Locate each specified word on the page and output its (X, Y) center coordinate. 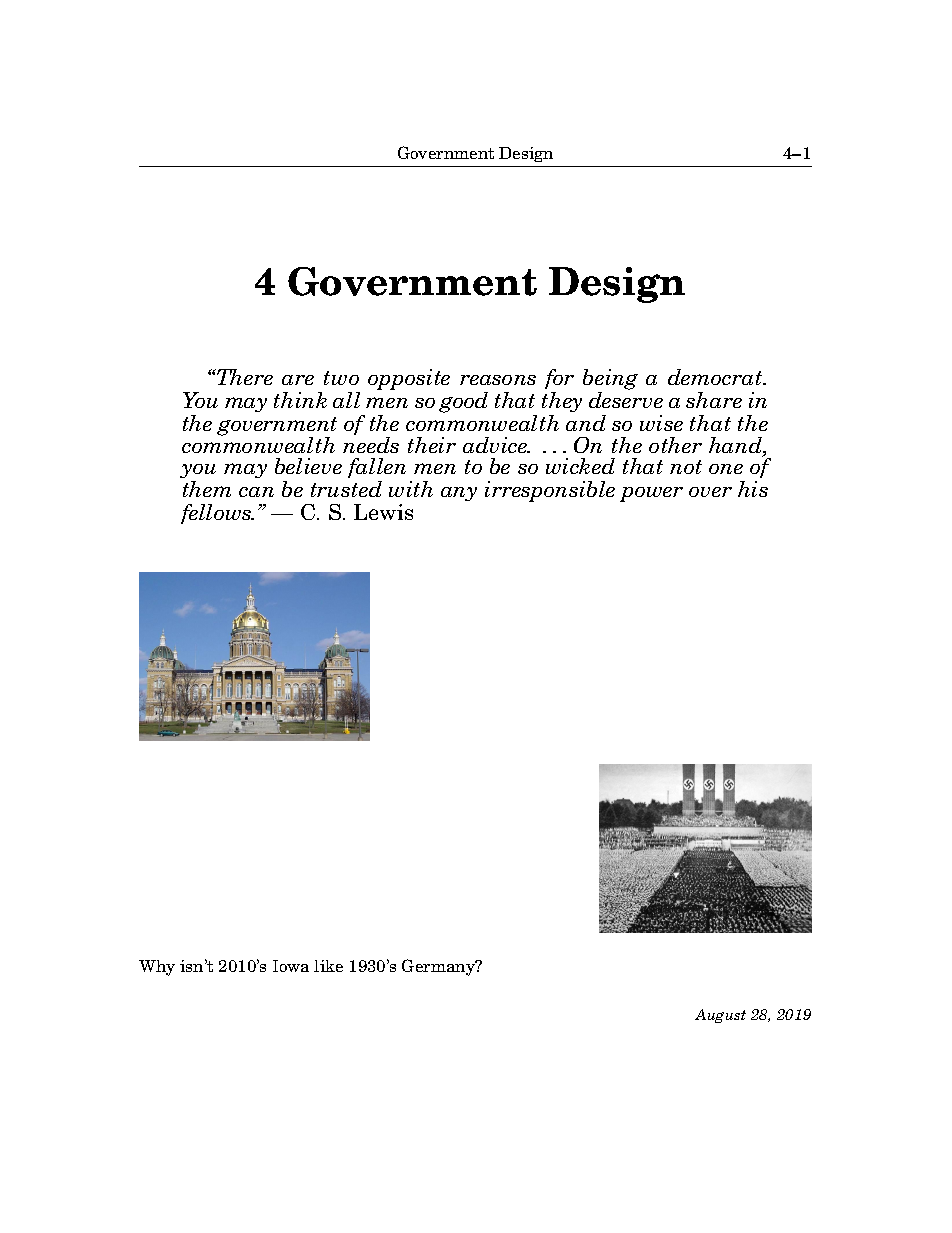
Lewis (383, 512)
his (753, 489)
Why (157, 968)
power (651, 494)
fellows (217, 514)
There (244, 377)
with (411, 489)
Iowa (291, 966)
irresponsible (550, 491)
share (714, 400)
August (720, 1016)
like (328, 966)
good (463, 402)
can (256, 492)
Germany (440, 967)
